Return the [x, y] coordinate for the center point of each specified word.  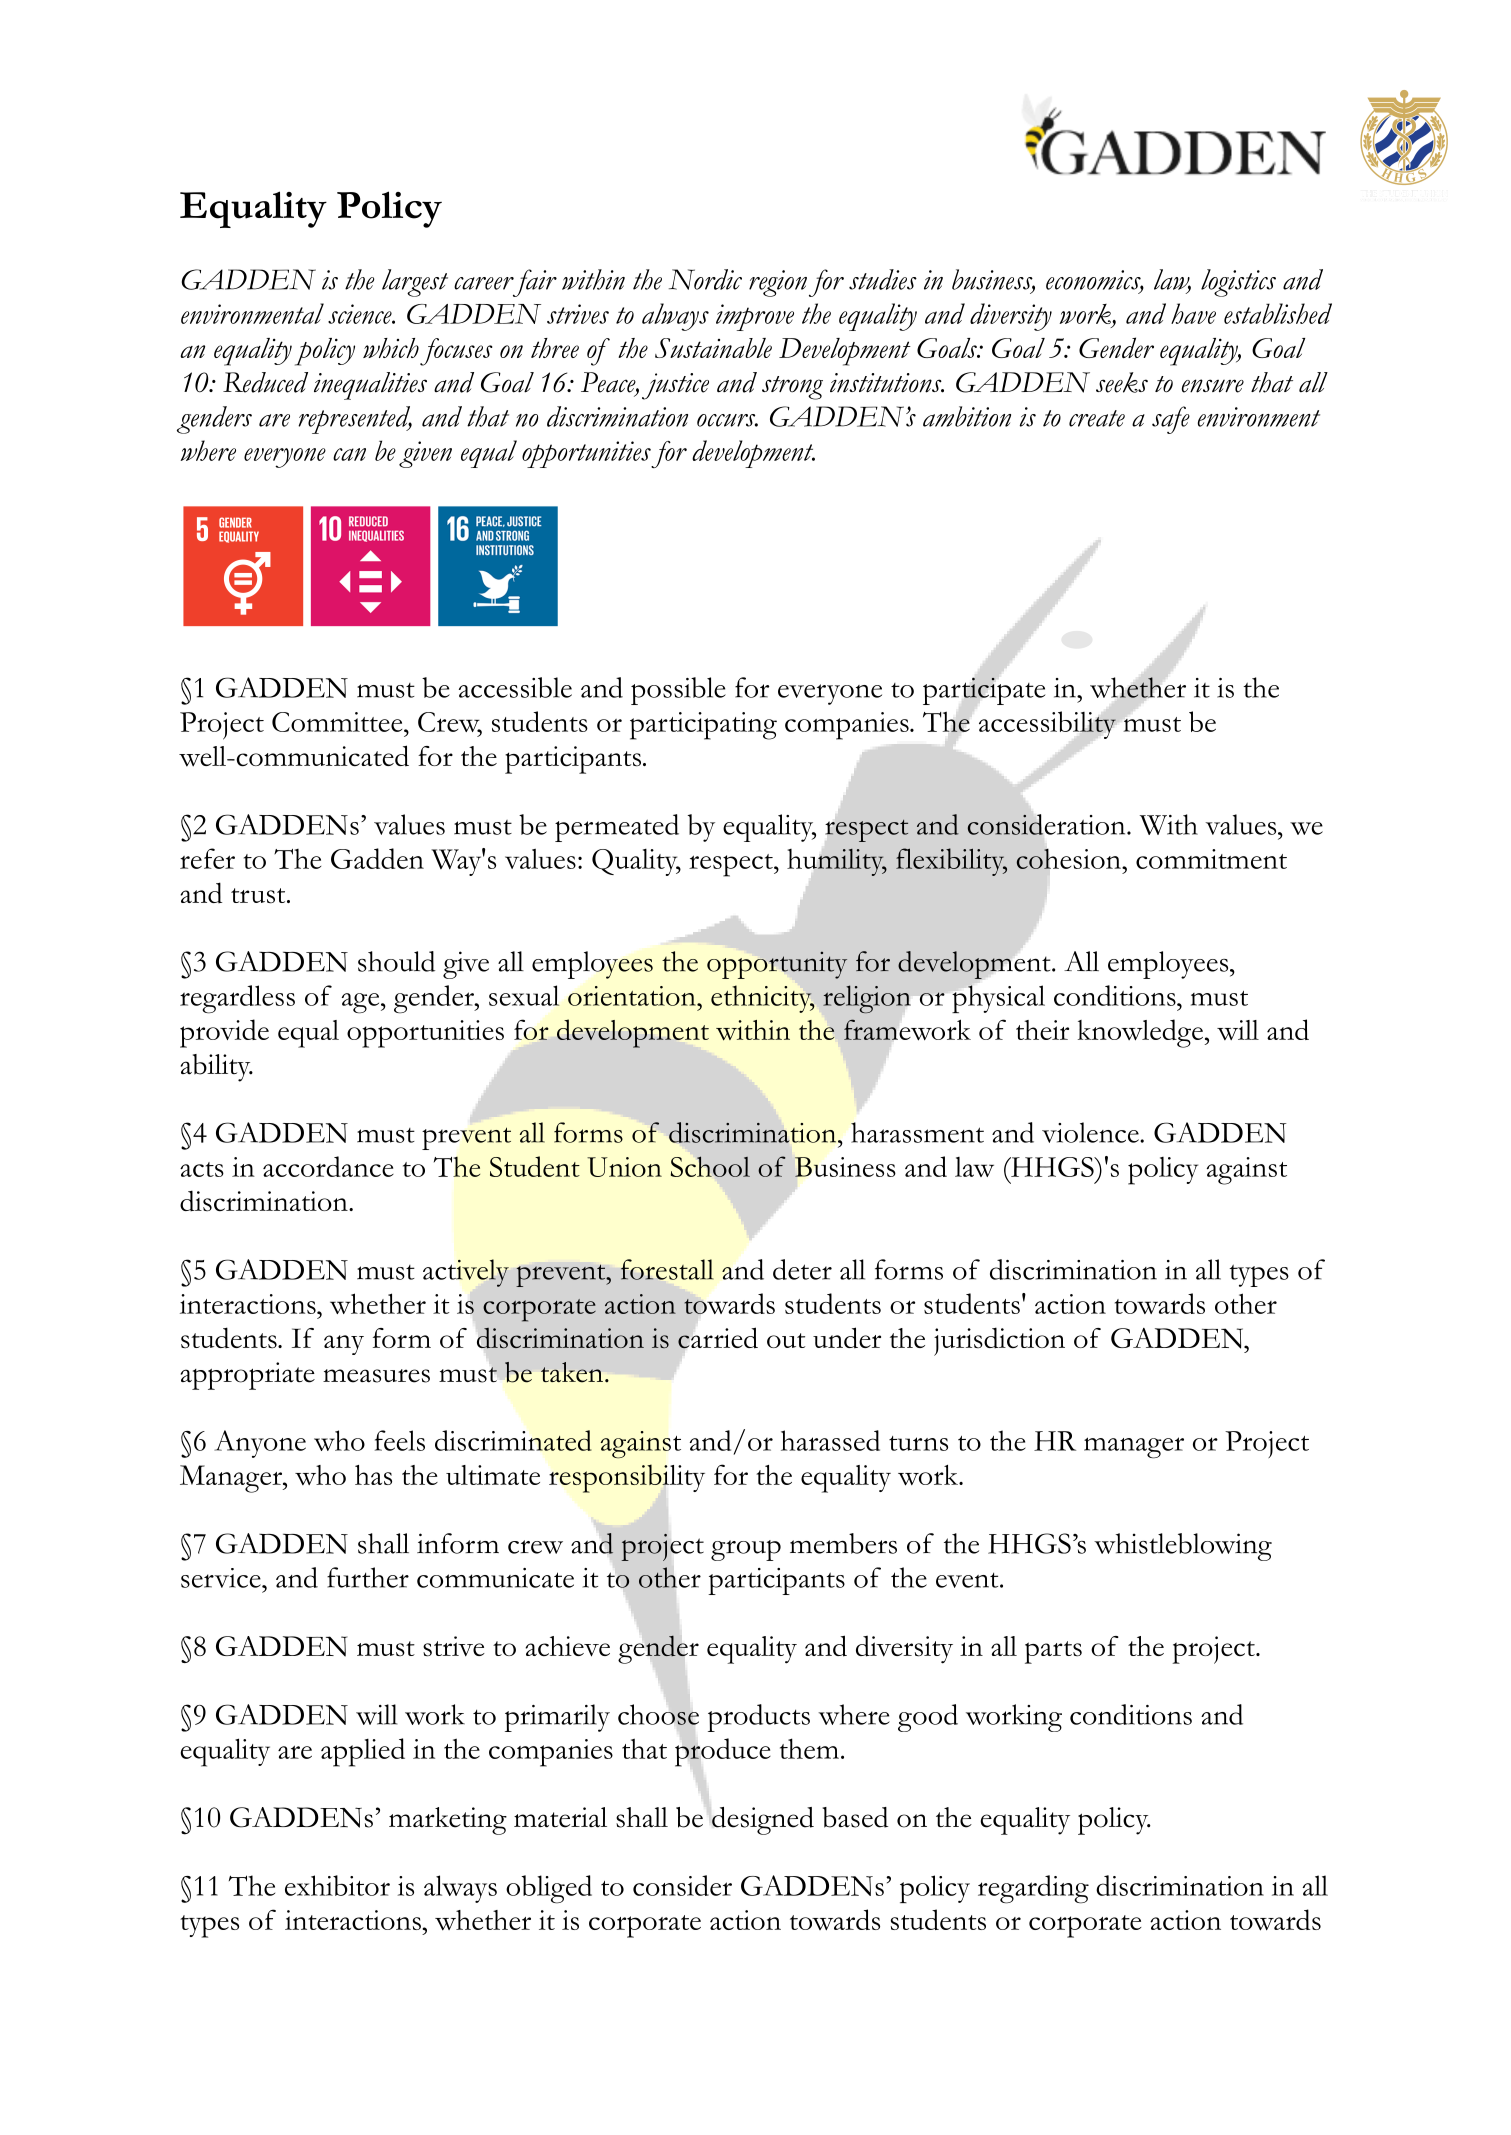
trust [259, 896]
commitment [1211, 859]
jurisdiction [999, 1341]
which [391, 348]
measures [376, 1376]
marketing [448, 1821]
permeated [617, 828]
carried [718, 1338]
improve [755, 317]
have [1193, 313]
